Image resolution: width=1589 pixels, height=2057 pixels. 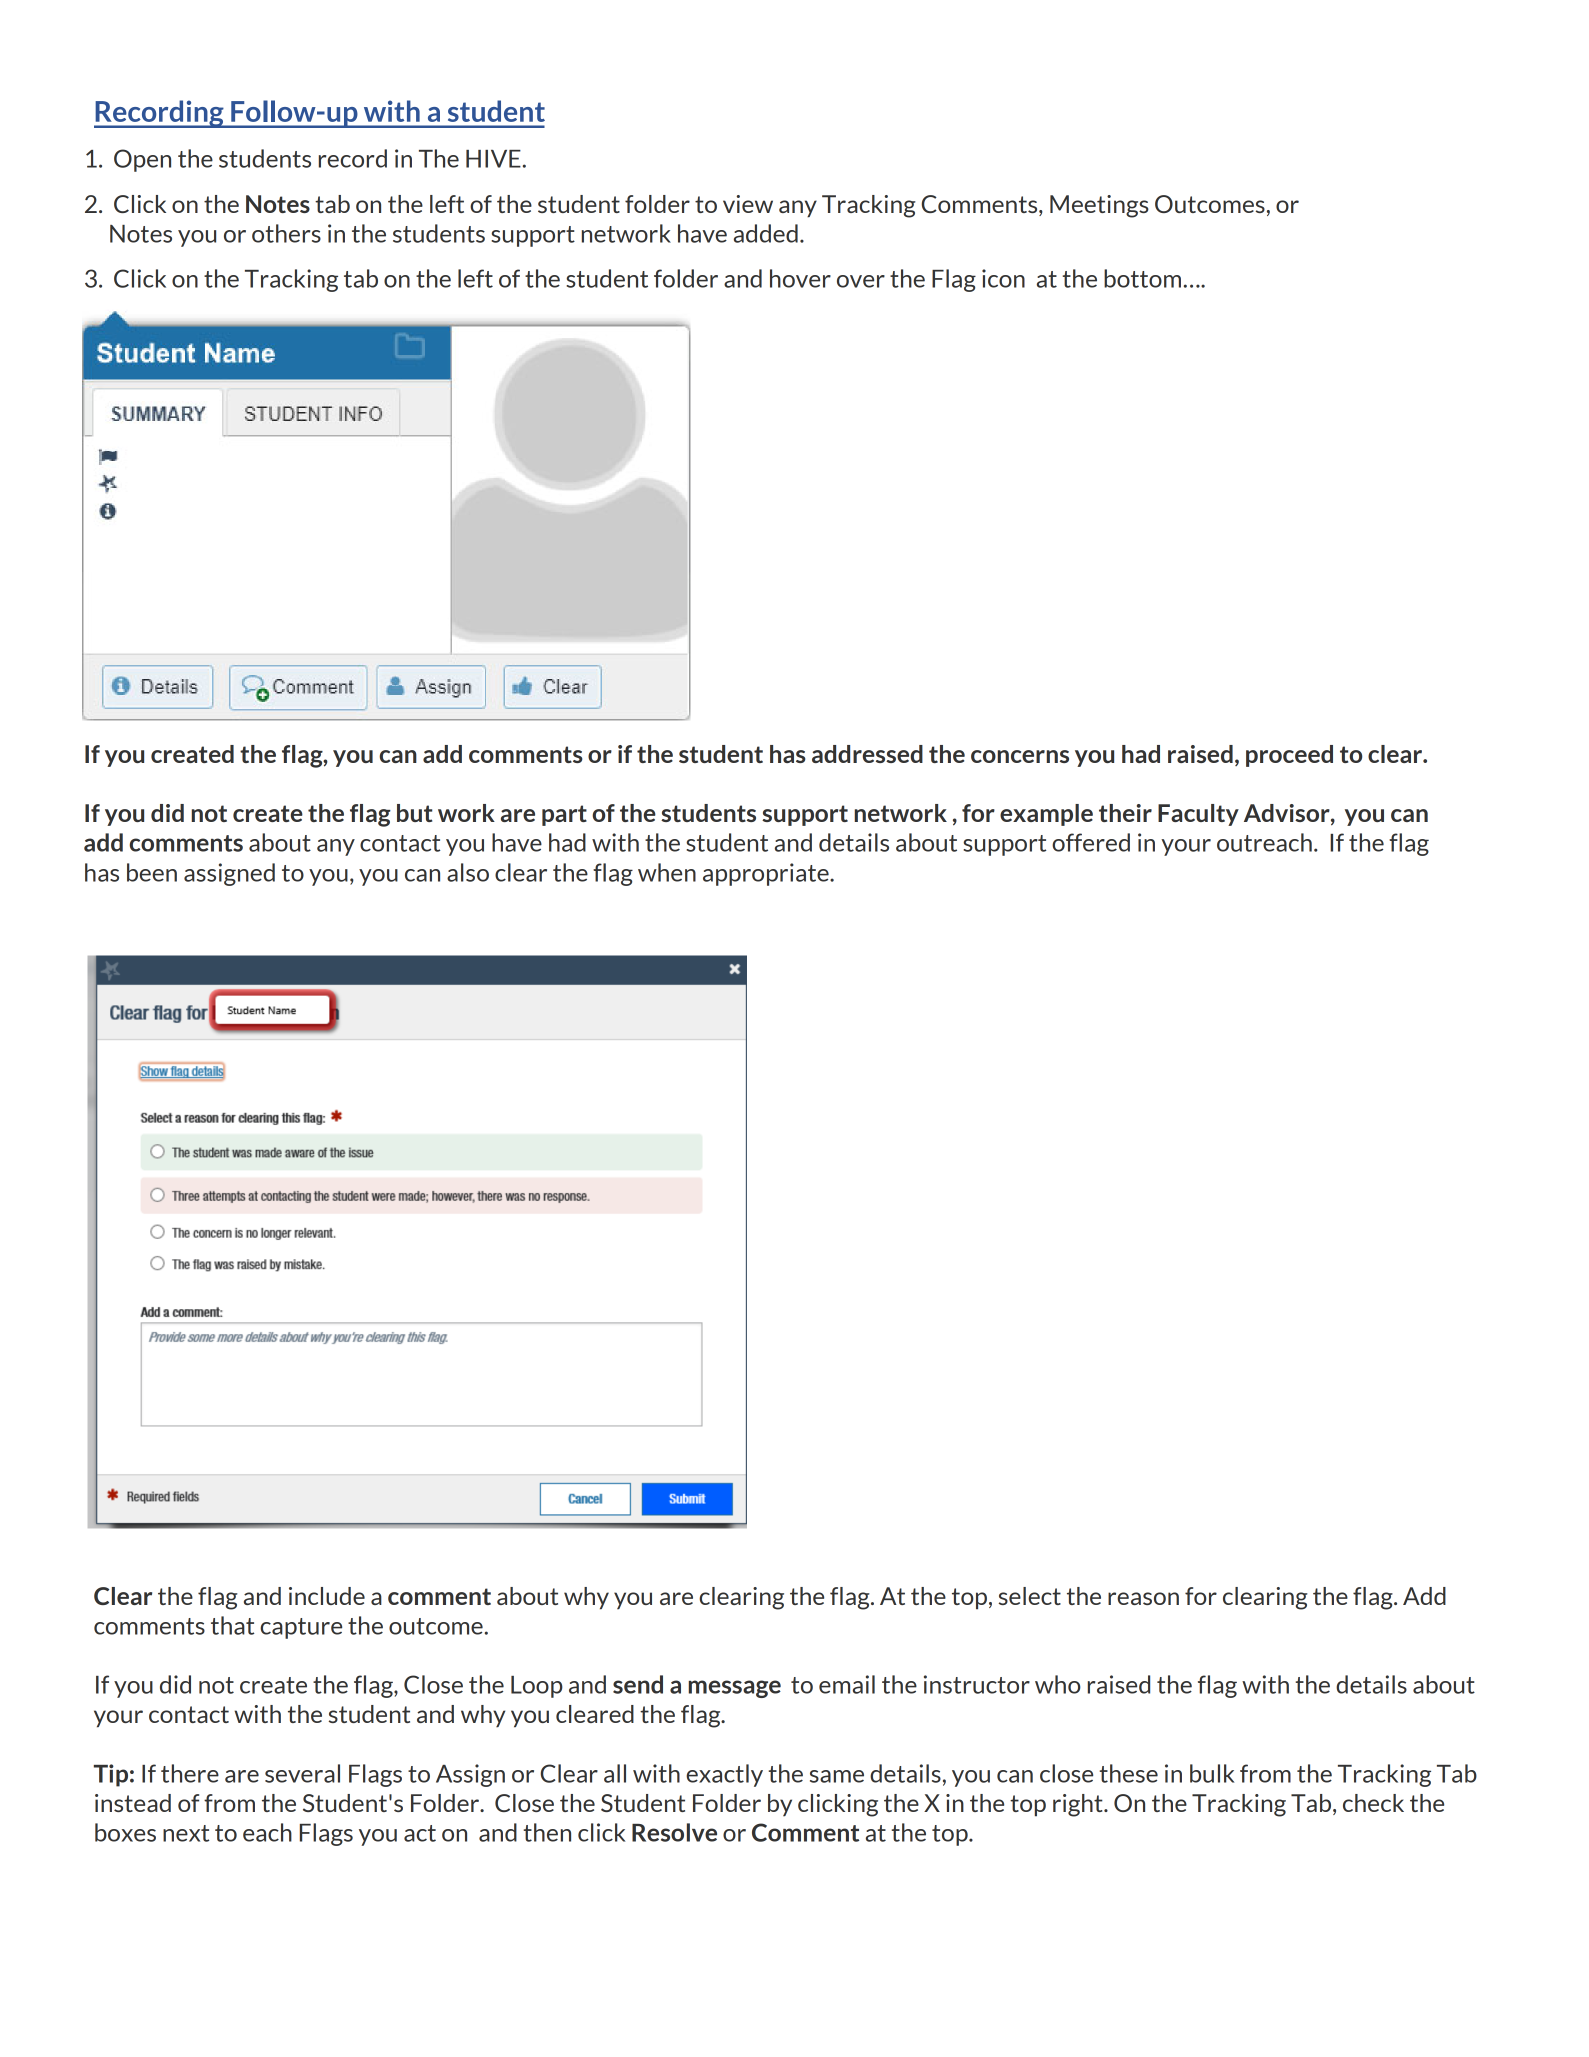 What do you see at coordinates (1212, 1773) in the document?
I see `bulk` at bounding box center [1212, 1773].
